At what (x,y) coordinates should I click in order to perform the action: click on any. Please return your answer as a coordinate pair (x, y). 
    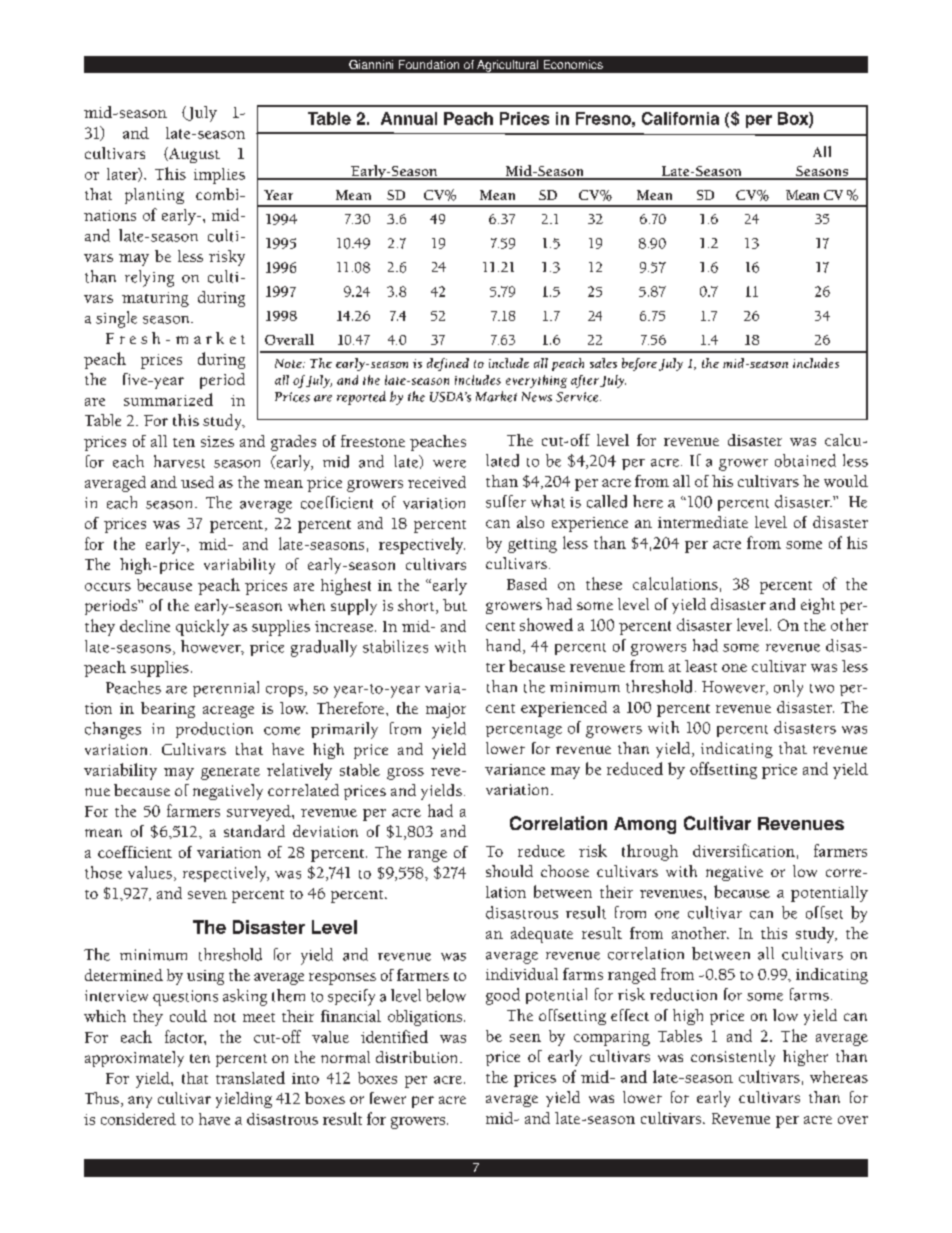
    Looking at the image, I should click on (140, 1102).
